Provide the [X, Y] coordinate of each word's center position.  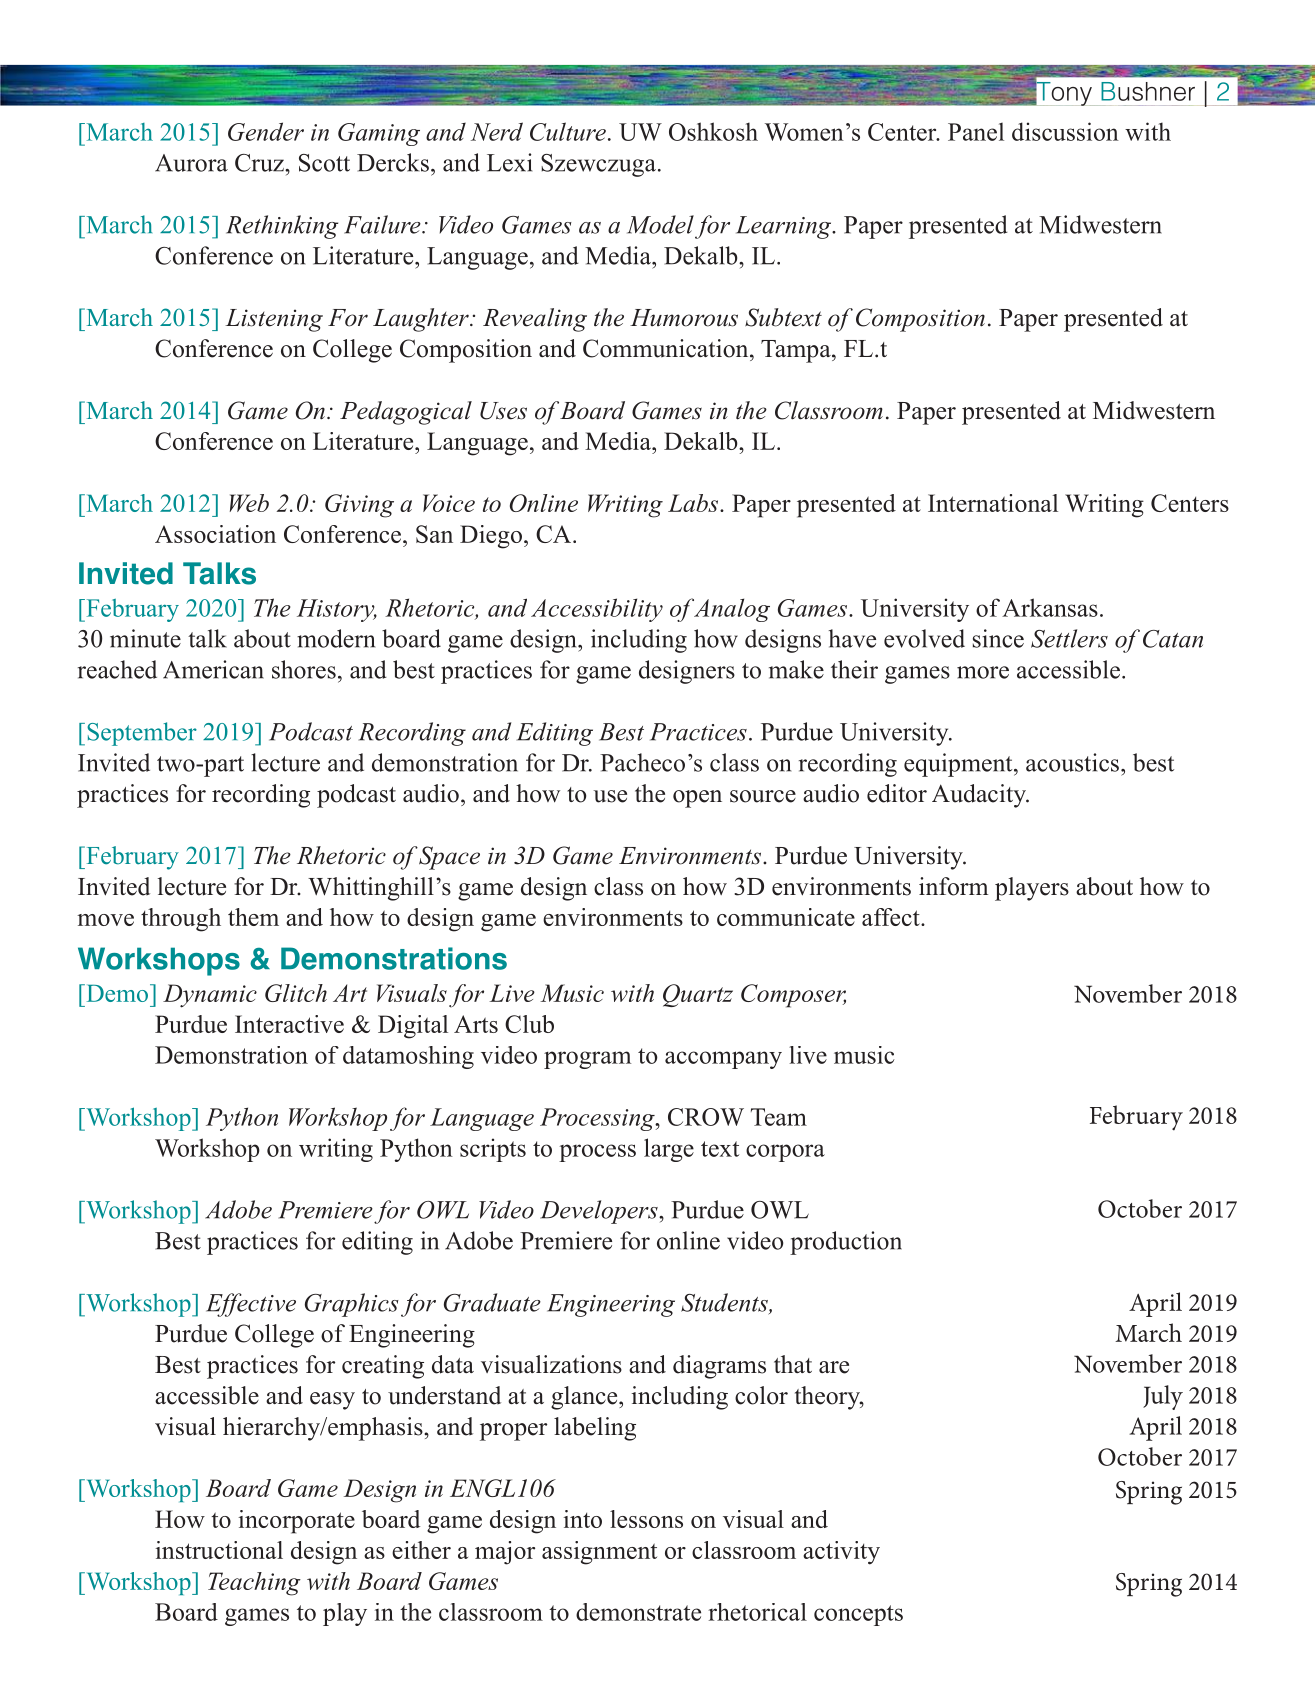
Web [249, 503]
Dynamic [210, 996]
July [1163, 1397]
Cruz [260, 163]
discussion [1065, 131]
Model [660, 224]
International [993, 503]
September [142, 734]
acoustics [1072, 762]
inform [953, 886]
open [697, 799]
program [587, 1060]
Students [725, 1303]
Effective [251, 1305]
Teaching [254, 1584]
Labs [694, 503]
